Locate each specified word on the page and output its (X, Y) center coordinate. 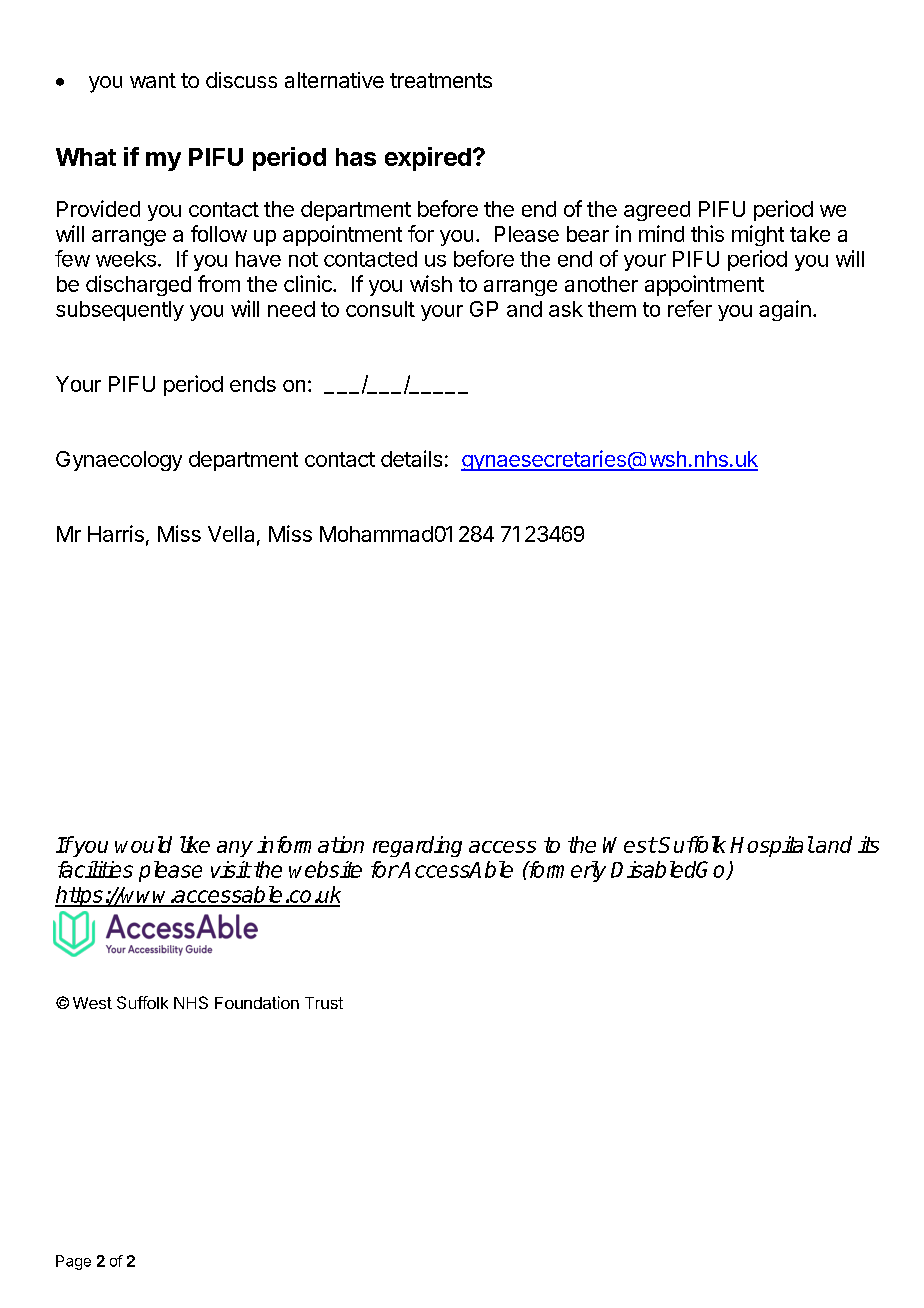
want (153, 80)
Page (73, 1262)
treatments (441, 80)
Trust (324, 1003)
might (758, 235)
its (868, 844)
